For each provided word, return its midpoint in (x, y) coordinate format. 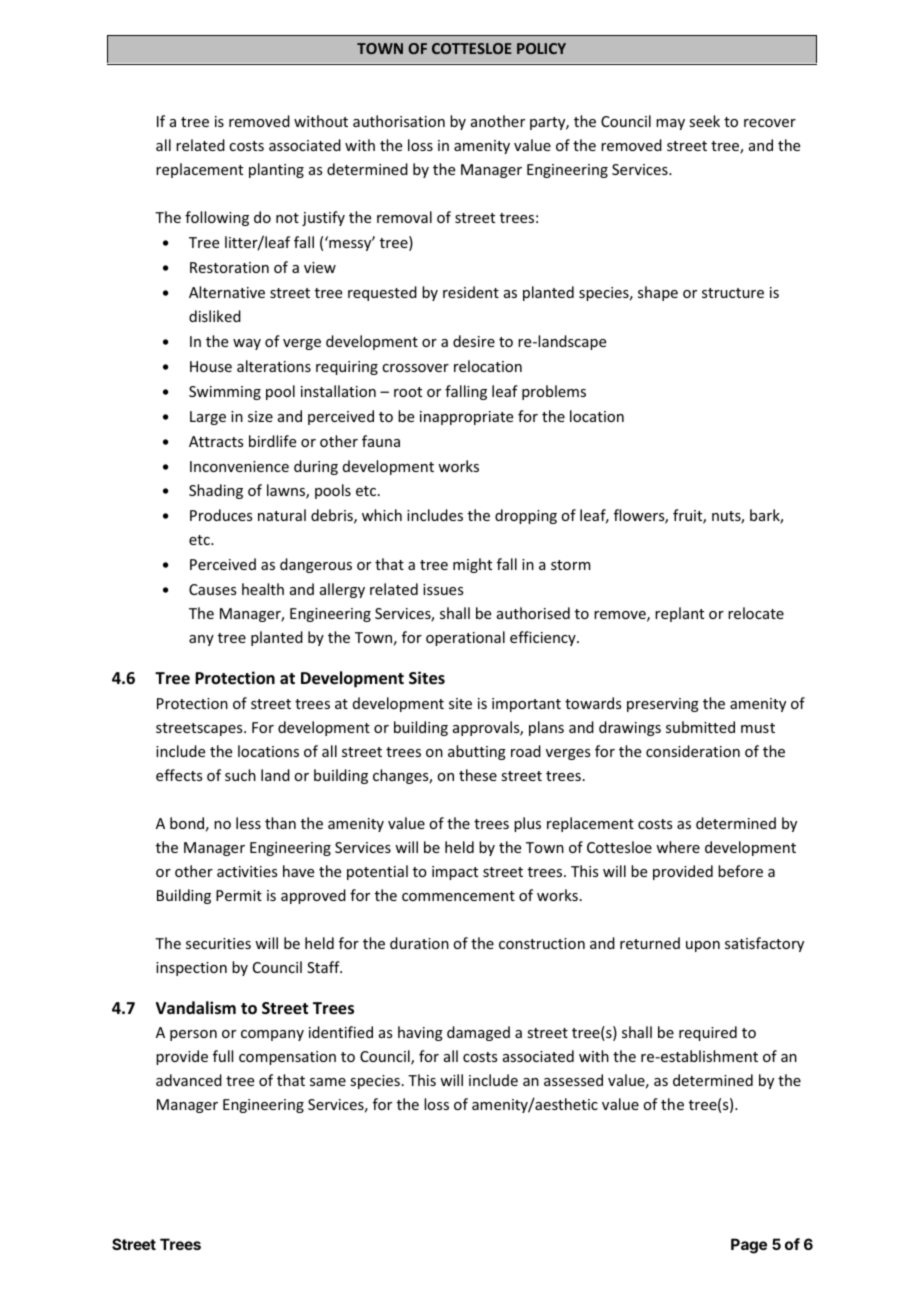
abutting (477, 752)
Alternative (227, 292)
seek (704, 121)
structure (733, 293)
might (472, 565)
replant (679, 614)
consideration (693, 751)
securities (218, 943)
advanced (189, 1080)
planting (276, 170)
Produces (221, 515)
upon (703, 946)
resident (471, 292)
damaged (478, 1033)
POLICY (541, 48)
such (240, 775)
